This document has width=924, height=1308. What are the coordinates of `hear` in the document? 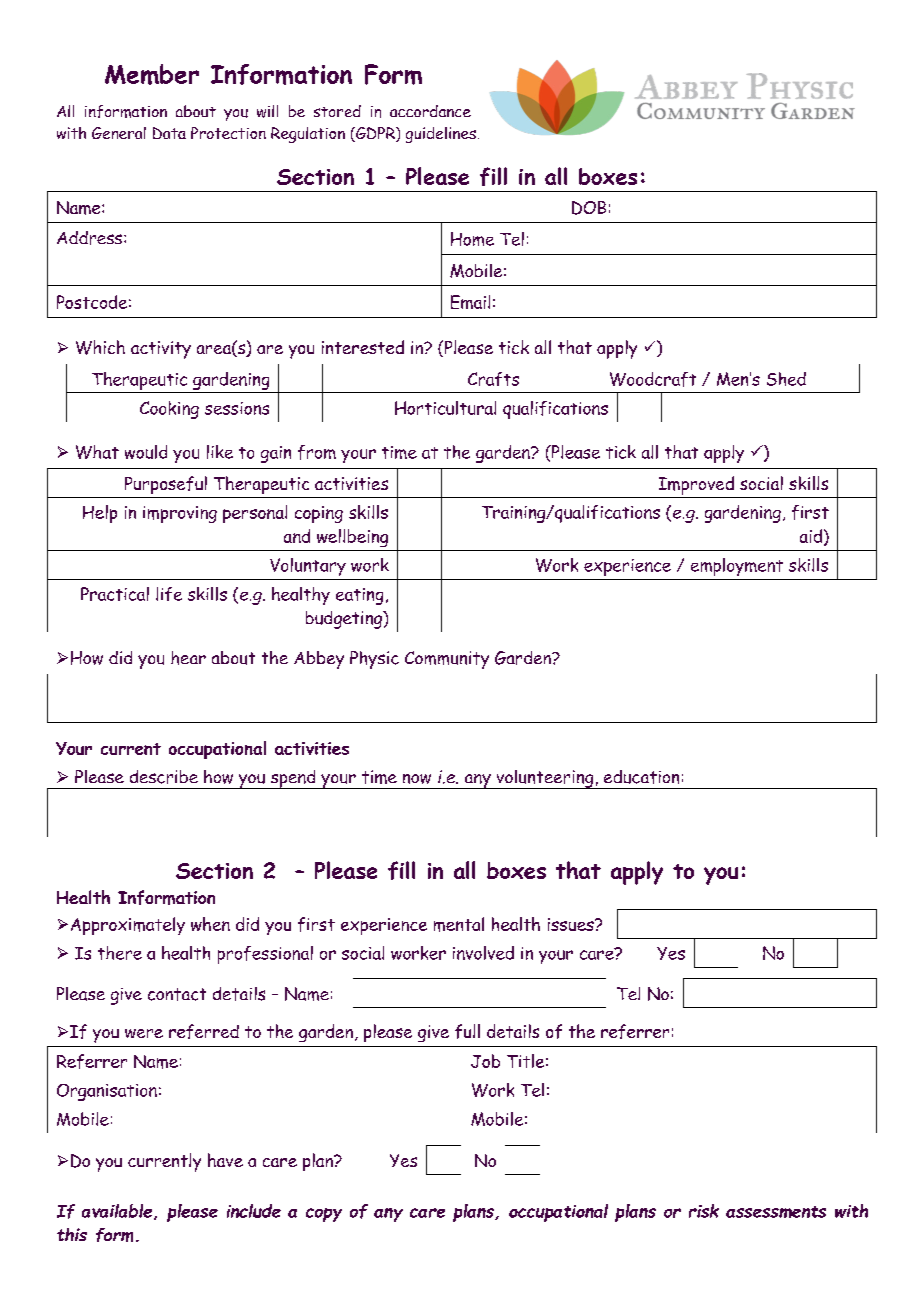 It's located at (188, 658).
